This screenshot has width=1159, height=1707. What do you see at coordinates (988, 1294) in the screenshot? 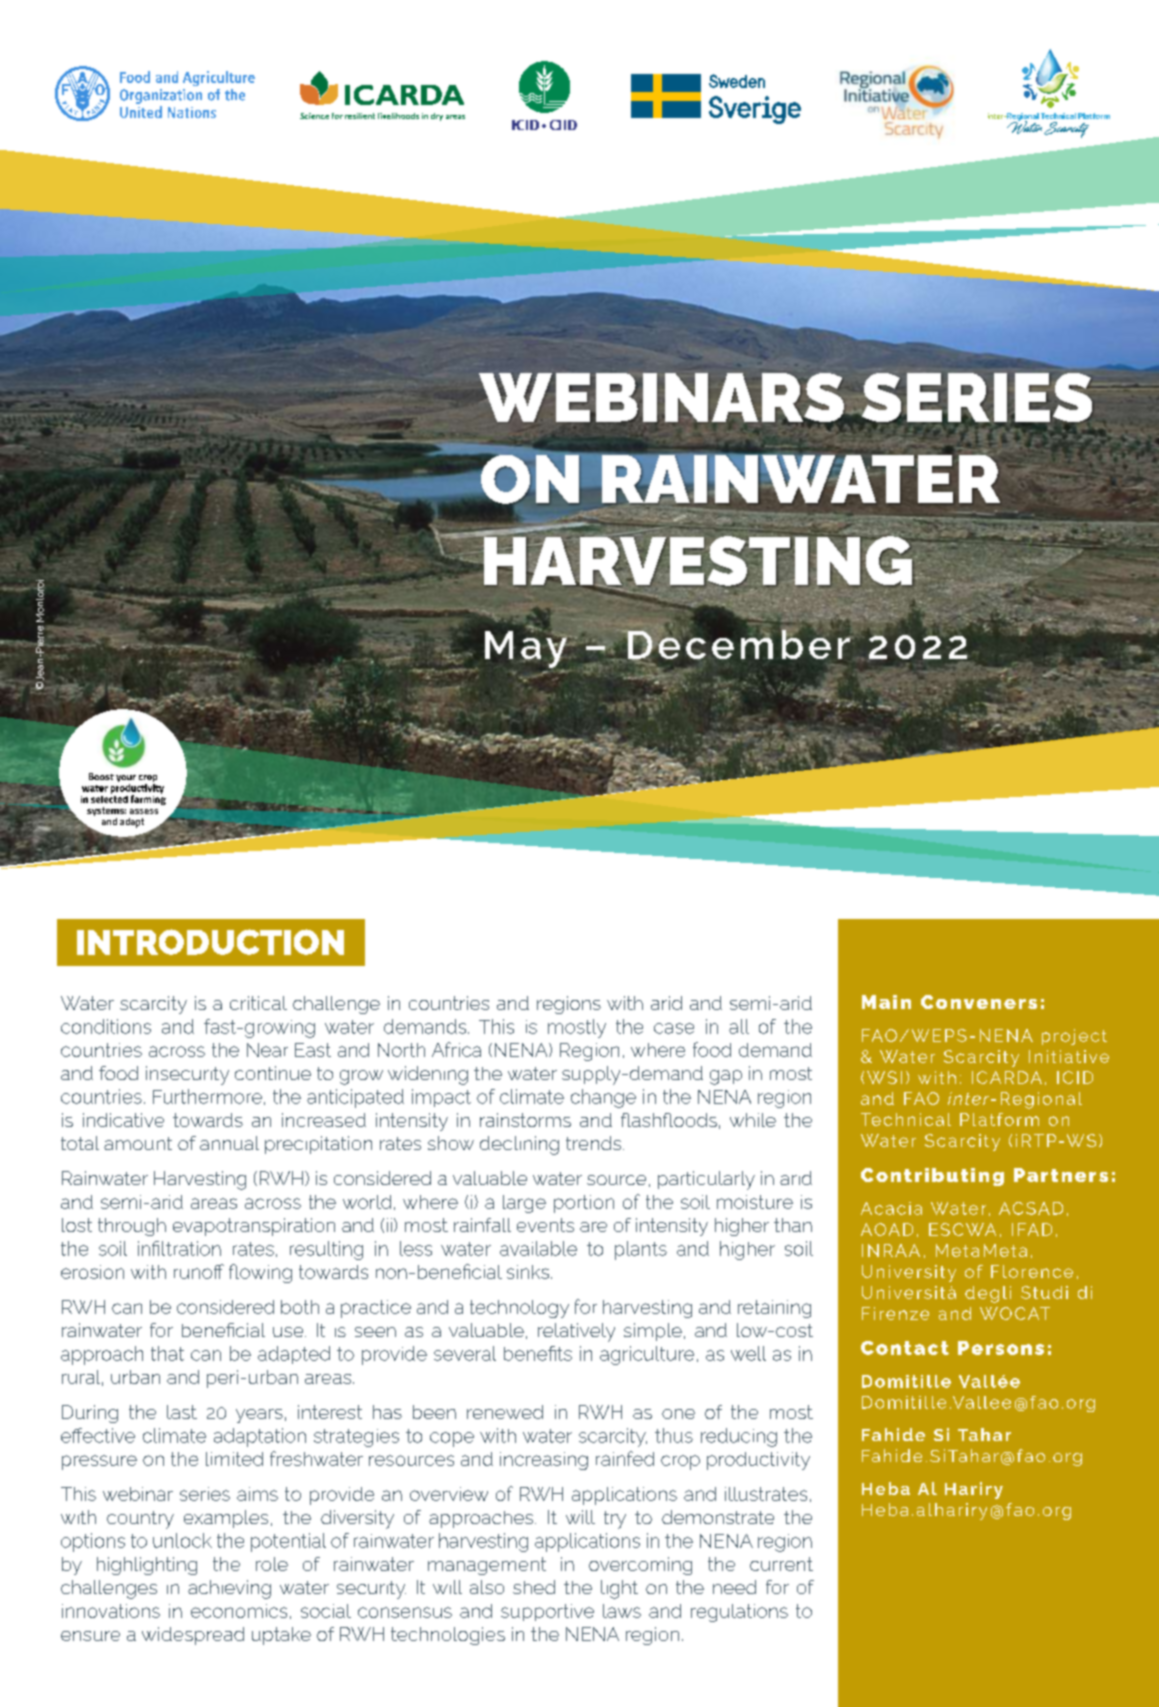
I see `degli` at bounding box center [988, 1294].
